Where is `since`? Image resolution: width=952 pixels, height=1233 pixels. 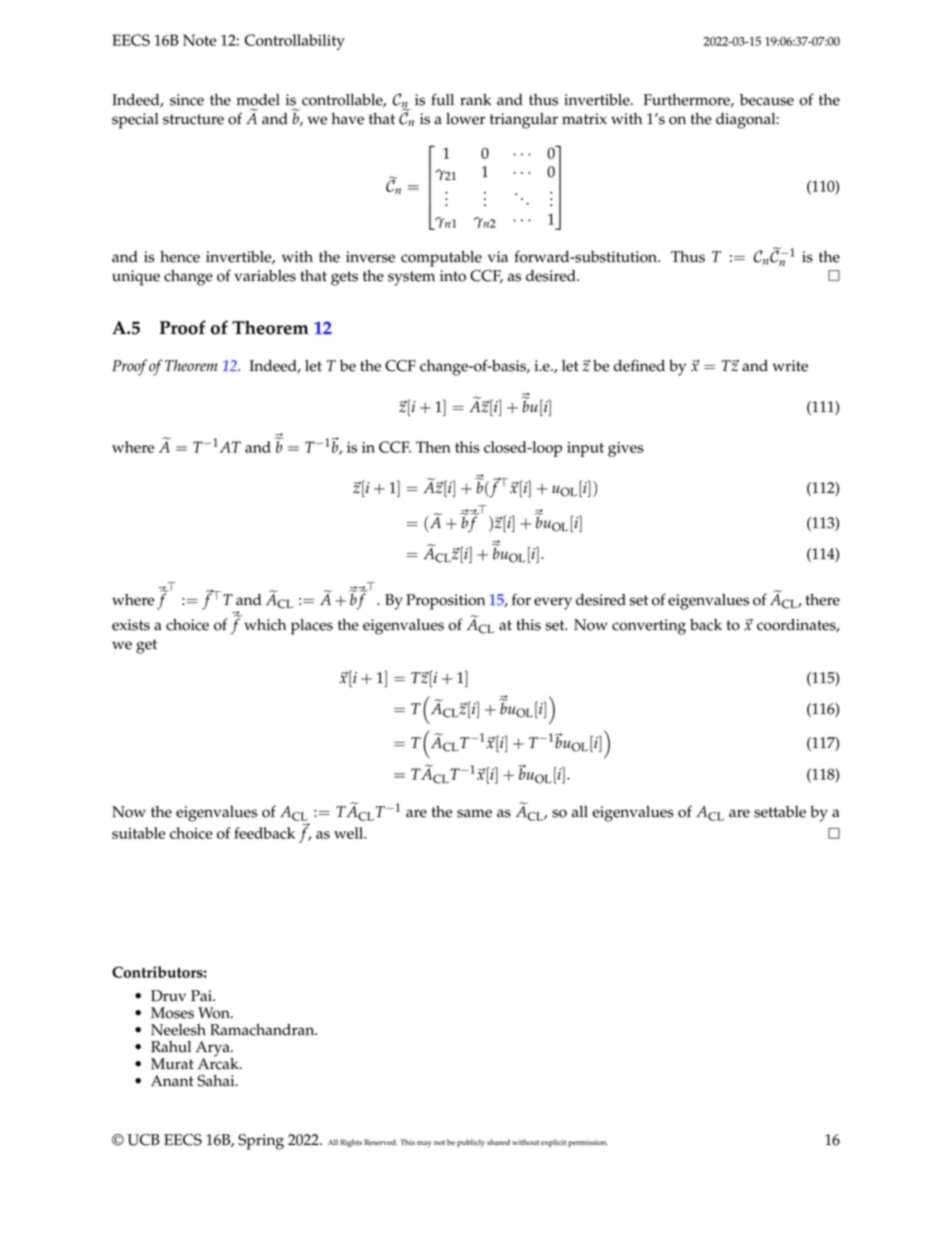 since is located at coordinates (187, 100).
